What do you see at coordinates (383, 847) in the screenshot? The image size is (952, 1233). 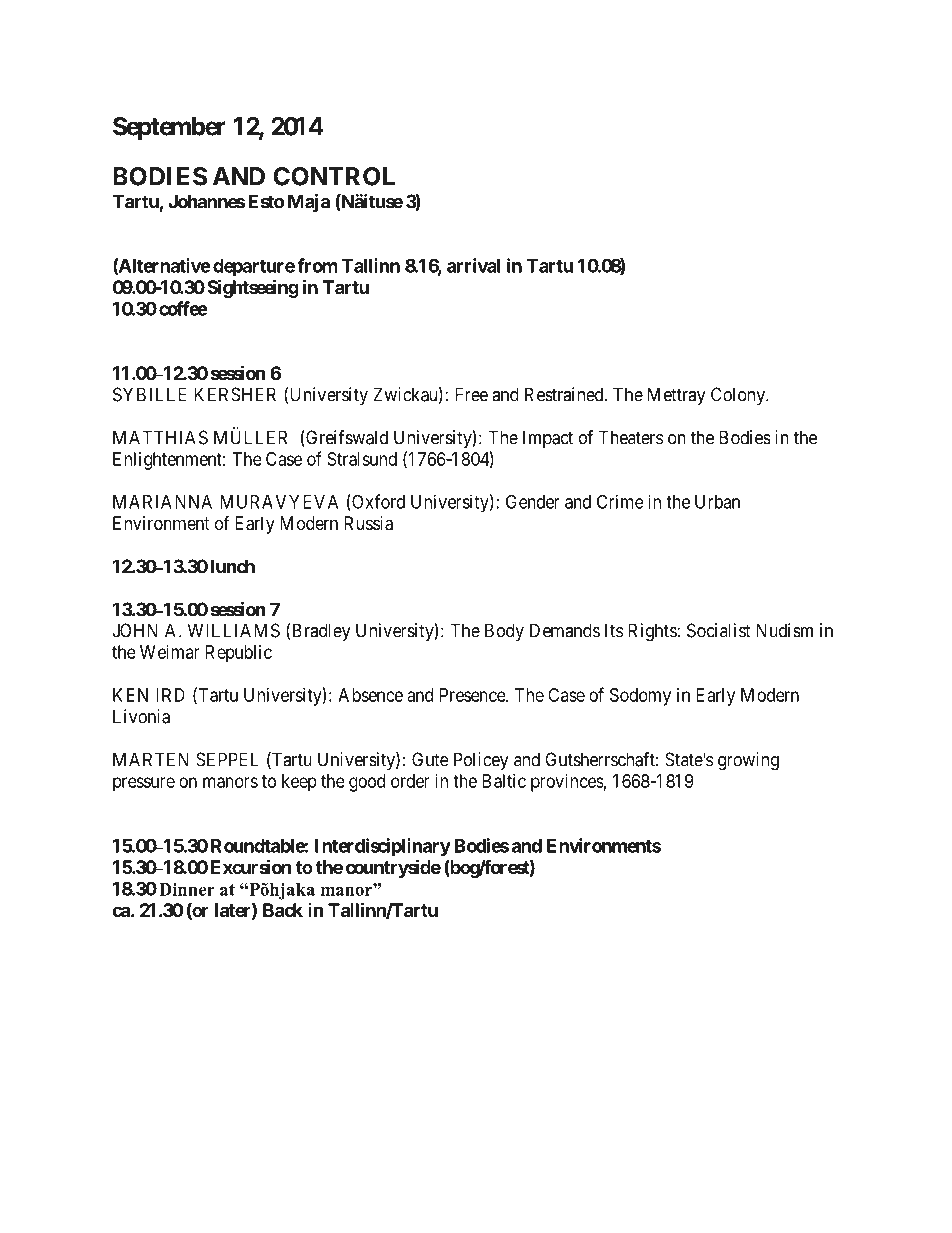 I see `Interdisciplinary` at bounding box center [383, 847].
